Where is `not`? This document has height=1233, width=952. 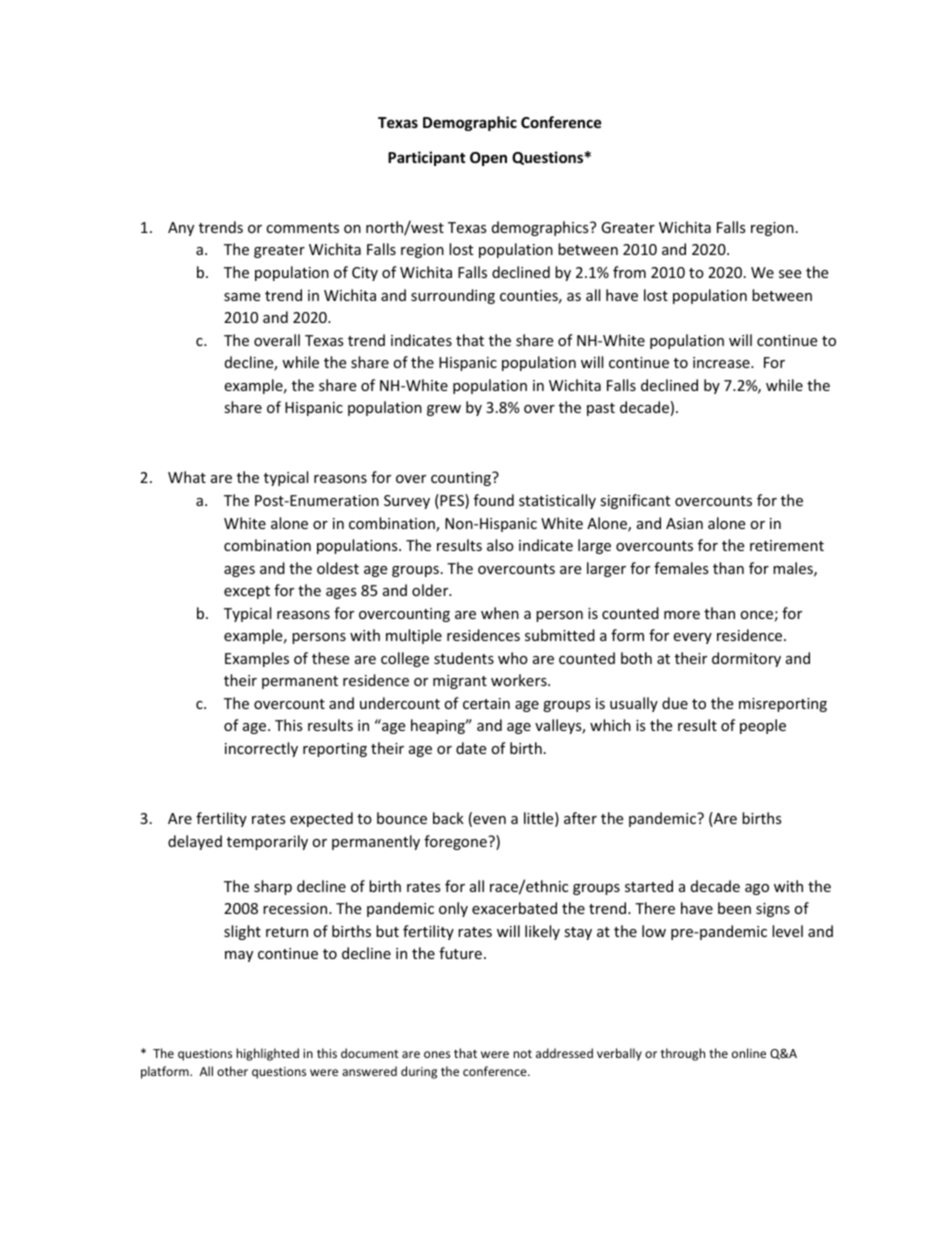 not is located at coordinates (522, 1054).
